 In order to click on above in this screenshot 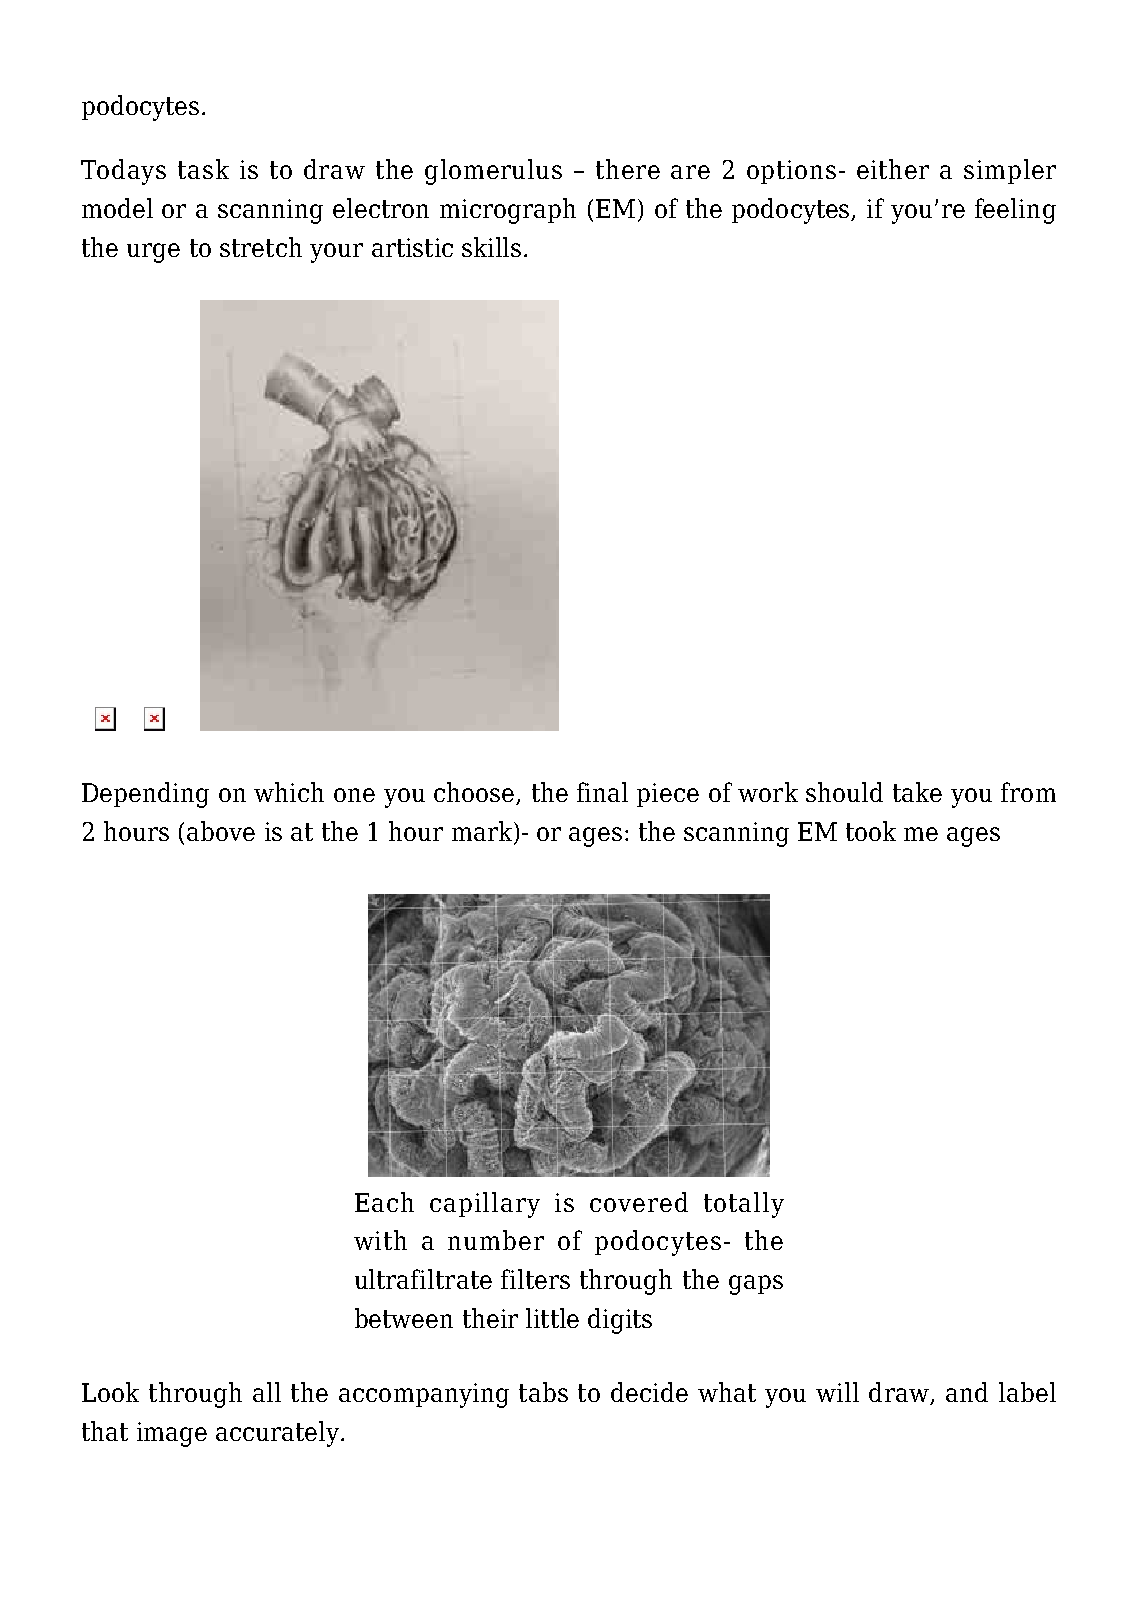, I will do `click(221, 831)`.
